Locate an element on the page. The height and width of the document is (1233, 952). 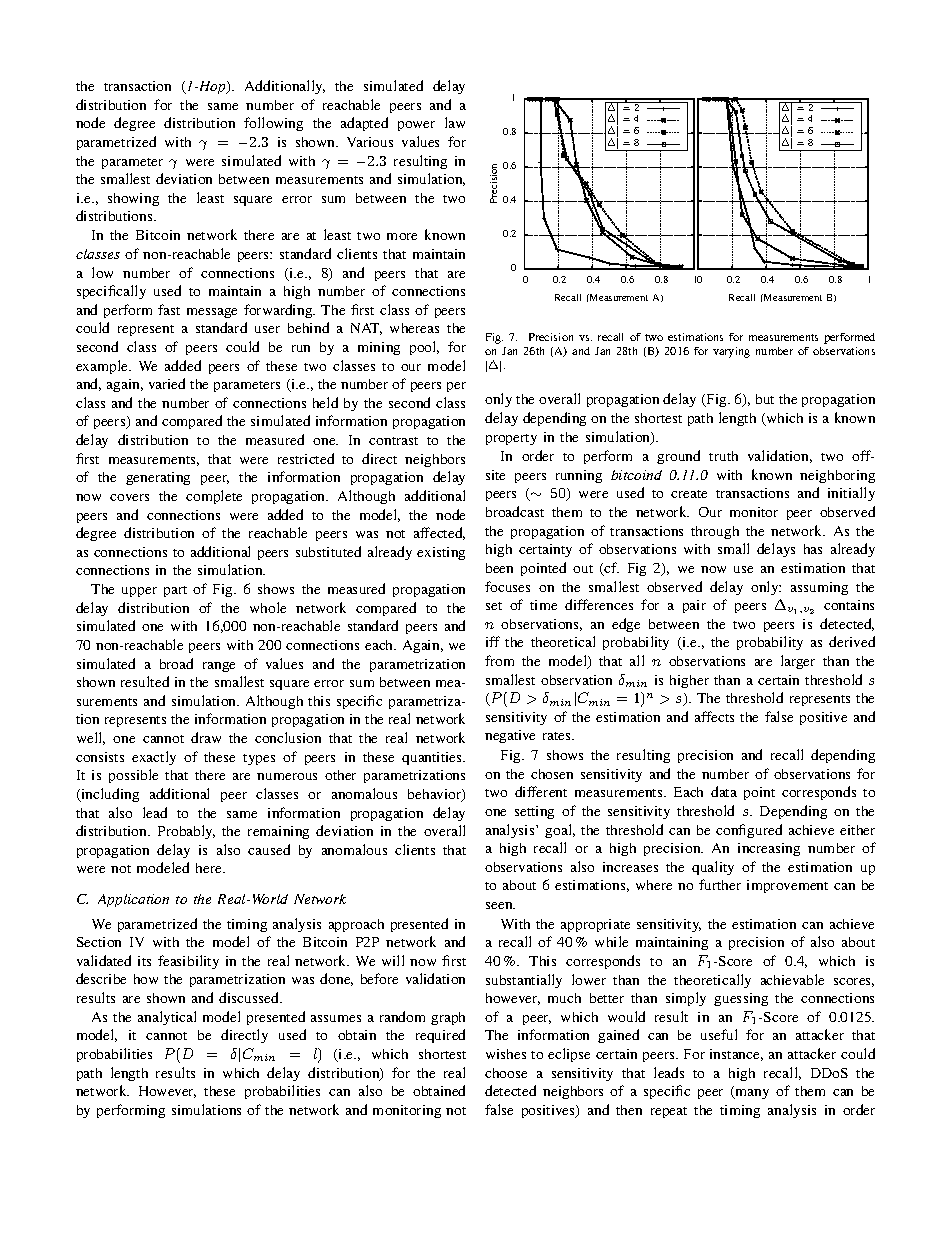
increasing is located at coordinates (769, 849).
